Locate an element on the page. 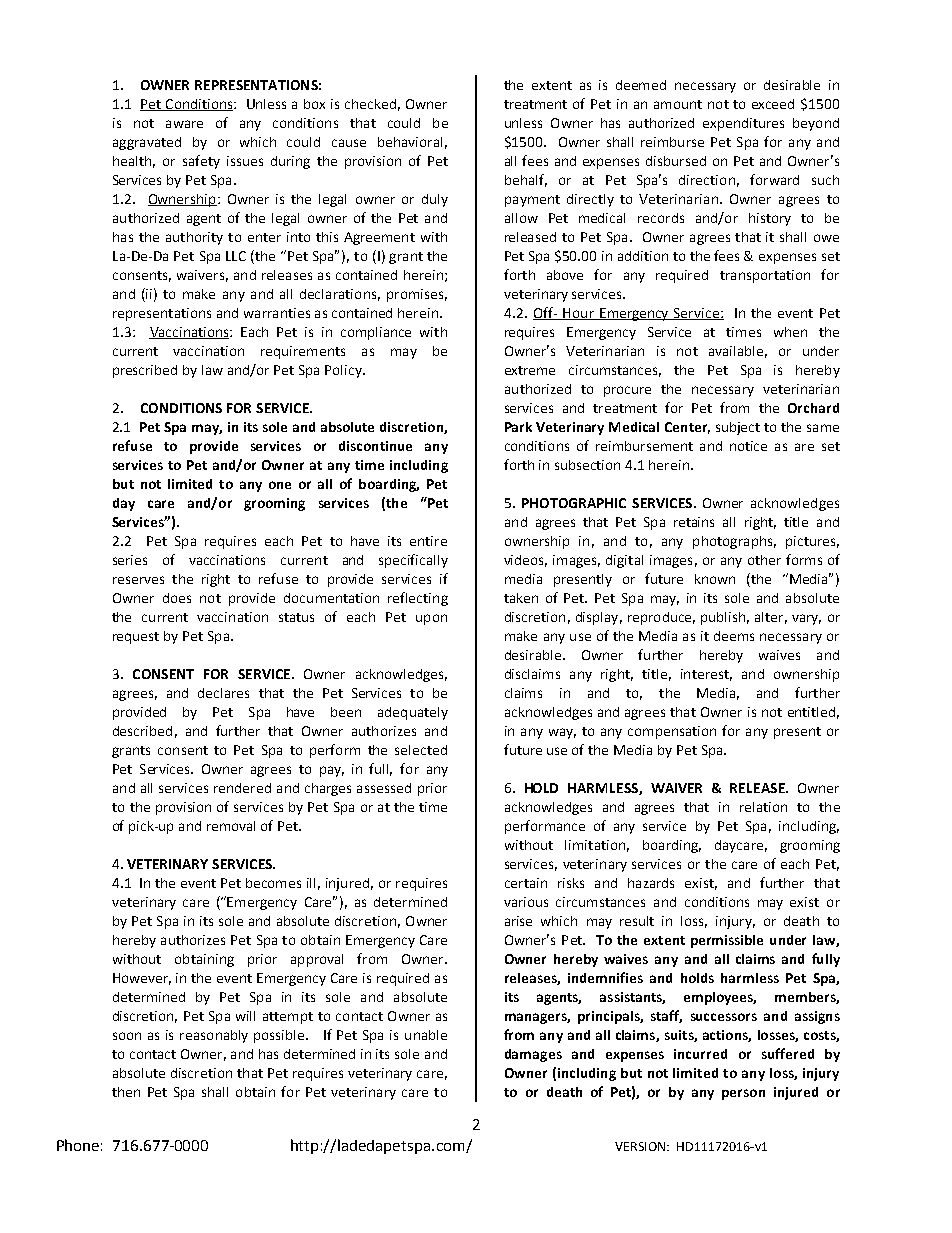 The width and height of the document is (952, 1233). selected is located at coordinates (421, 750).
